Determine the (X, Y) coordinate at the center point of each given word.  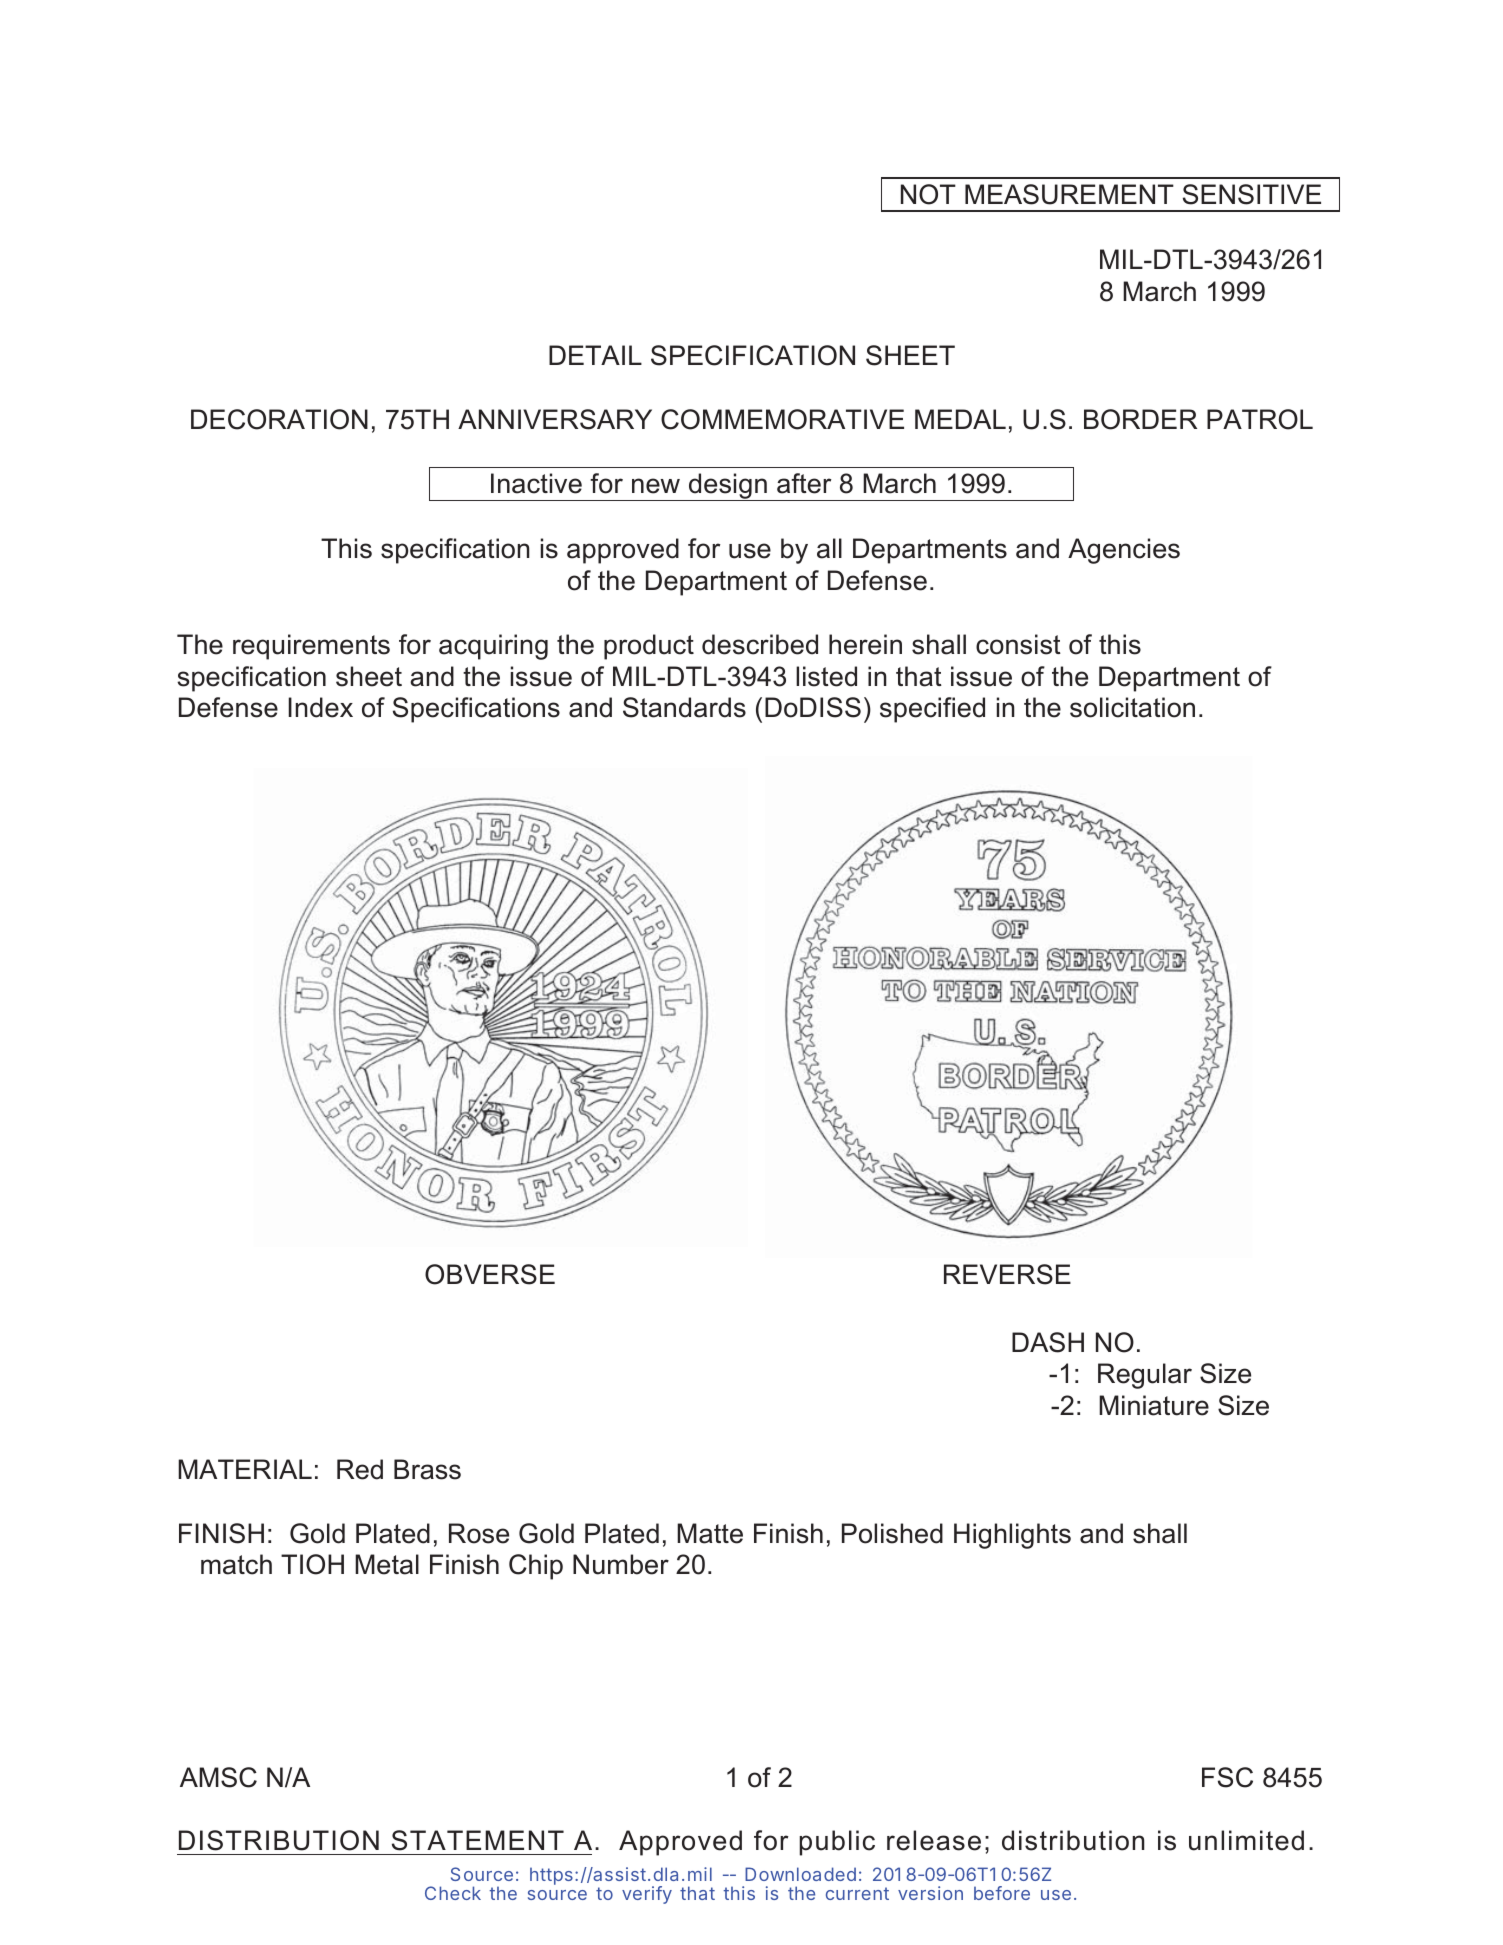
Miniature (1154, 1405)
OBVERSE (490, 1274)
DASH (1048, 1342)
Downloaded (800, 1874)
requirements (311, 647)
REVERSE (1007, 1274)
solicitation (1132, 707)
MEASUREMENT (1069, 194)
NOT (928, 194)
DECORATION (279, 419)
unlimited (1246, 1840)
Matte (710, 1533)
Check (453, 1893)
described (760, 644)
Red (360, 1469)
